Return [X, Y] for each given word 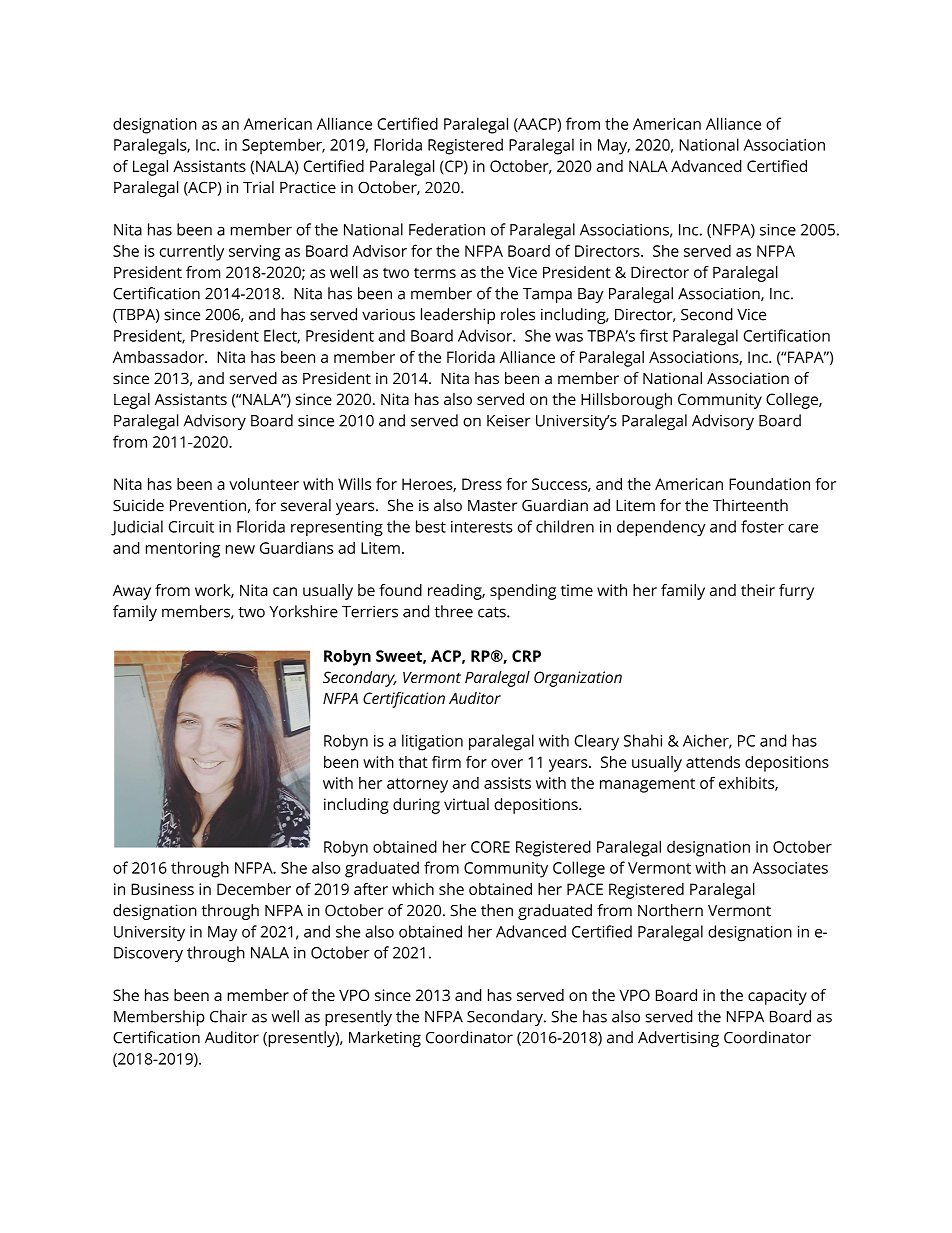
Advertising [678, 1039]
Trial [258, 187]
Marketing [385, 1039]
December [254, 889]
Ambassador [159, 357]
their [758, 590]
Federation [447, 229]
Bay [591, 295]
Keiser [509, 421]
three [453, 611]
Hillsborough [626, 401]
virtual [466, 804]
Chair [228, 1016]
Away [132, 592]
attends [713, 762]
